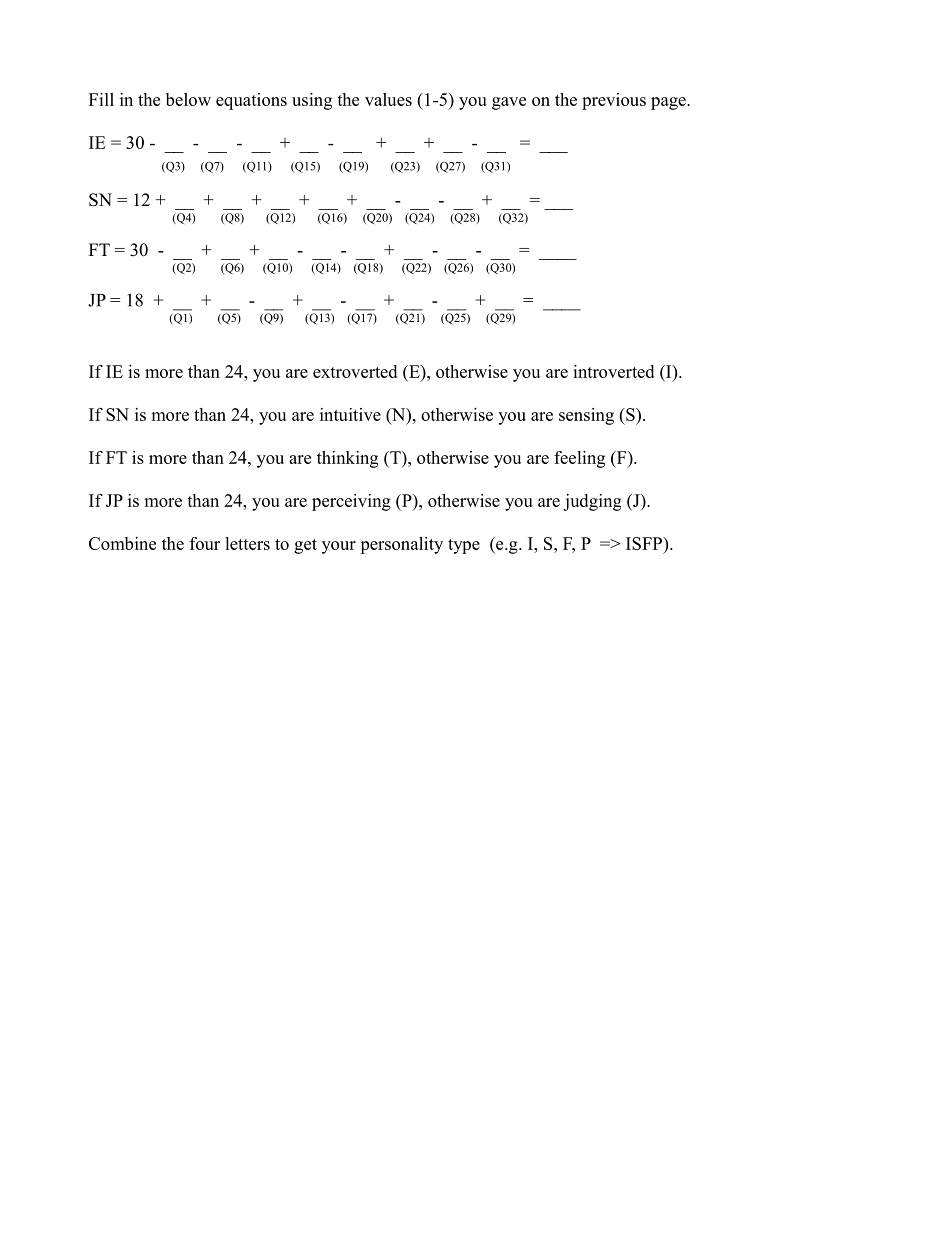  I want to click on intuitive, so click(350, 414).
